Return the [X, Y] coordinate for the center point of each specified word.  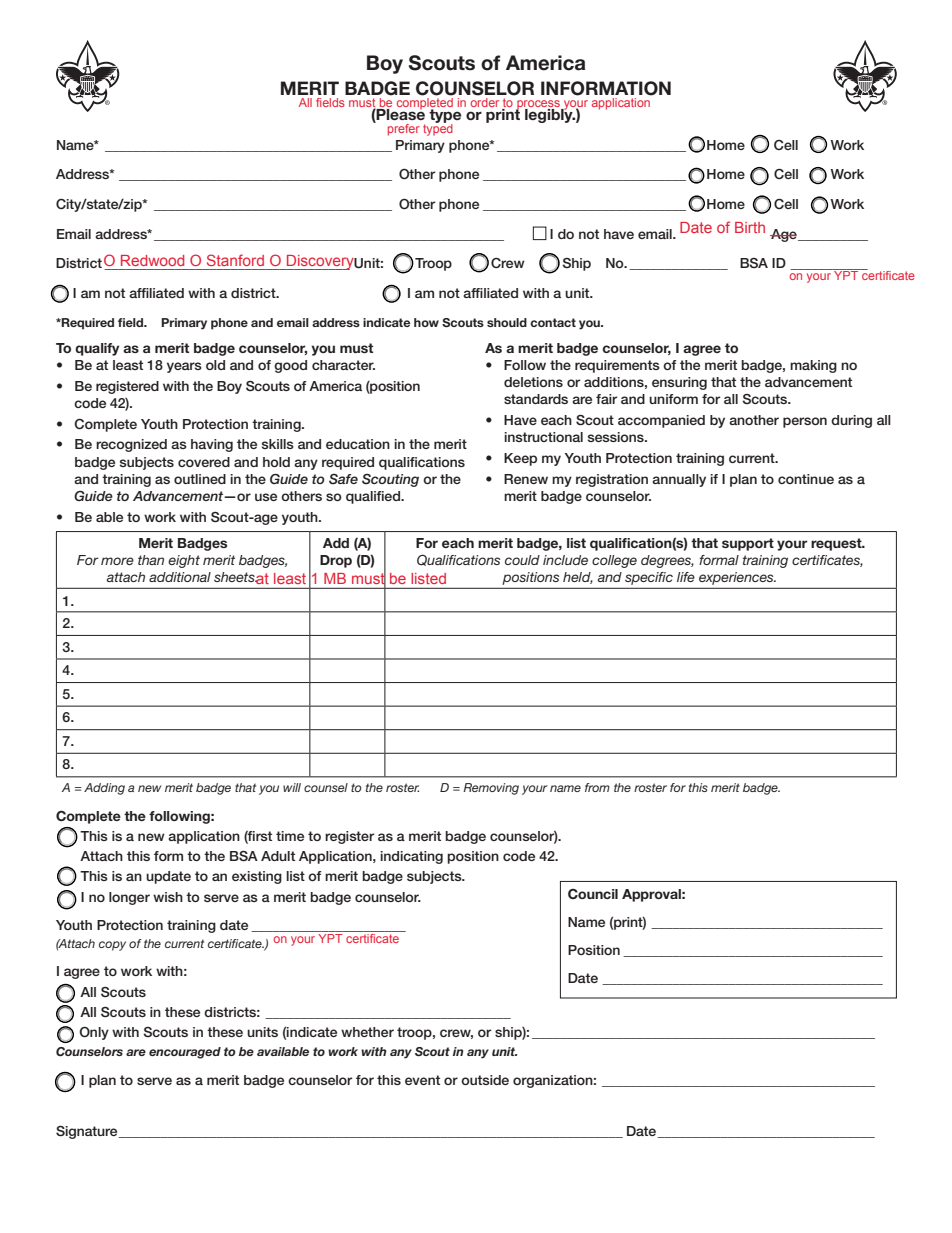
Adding [104, 789]
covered [204, 462]
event [422, 1080]
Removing [491, 789]
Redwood [152, 260]
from [597, 787]
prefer [404, 130]
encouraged [185, 1053]
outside [485, 1080]
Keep [520, 459]
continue [806, 479]
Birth [750, 227]
